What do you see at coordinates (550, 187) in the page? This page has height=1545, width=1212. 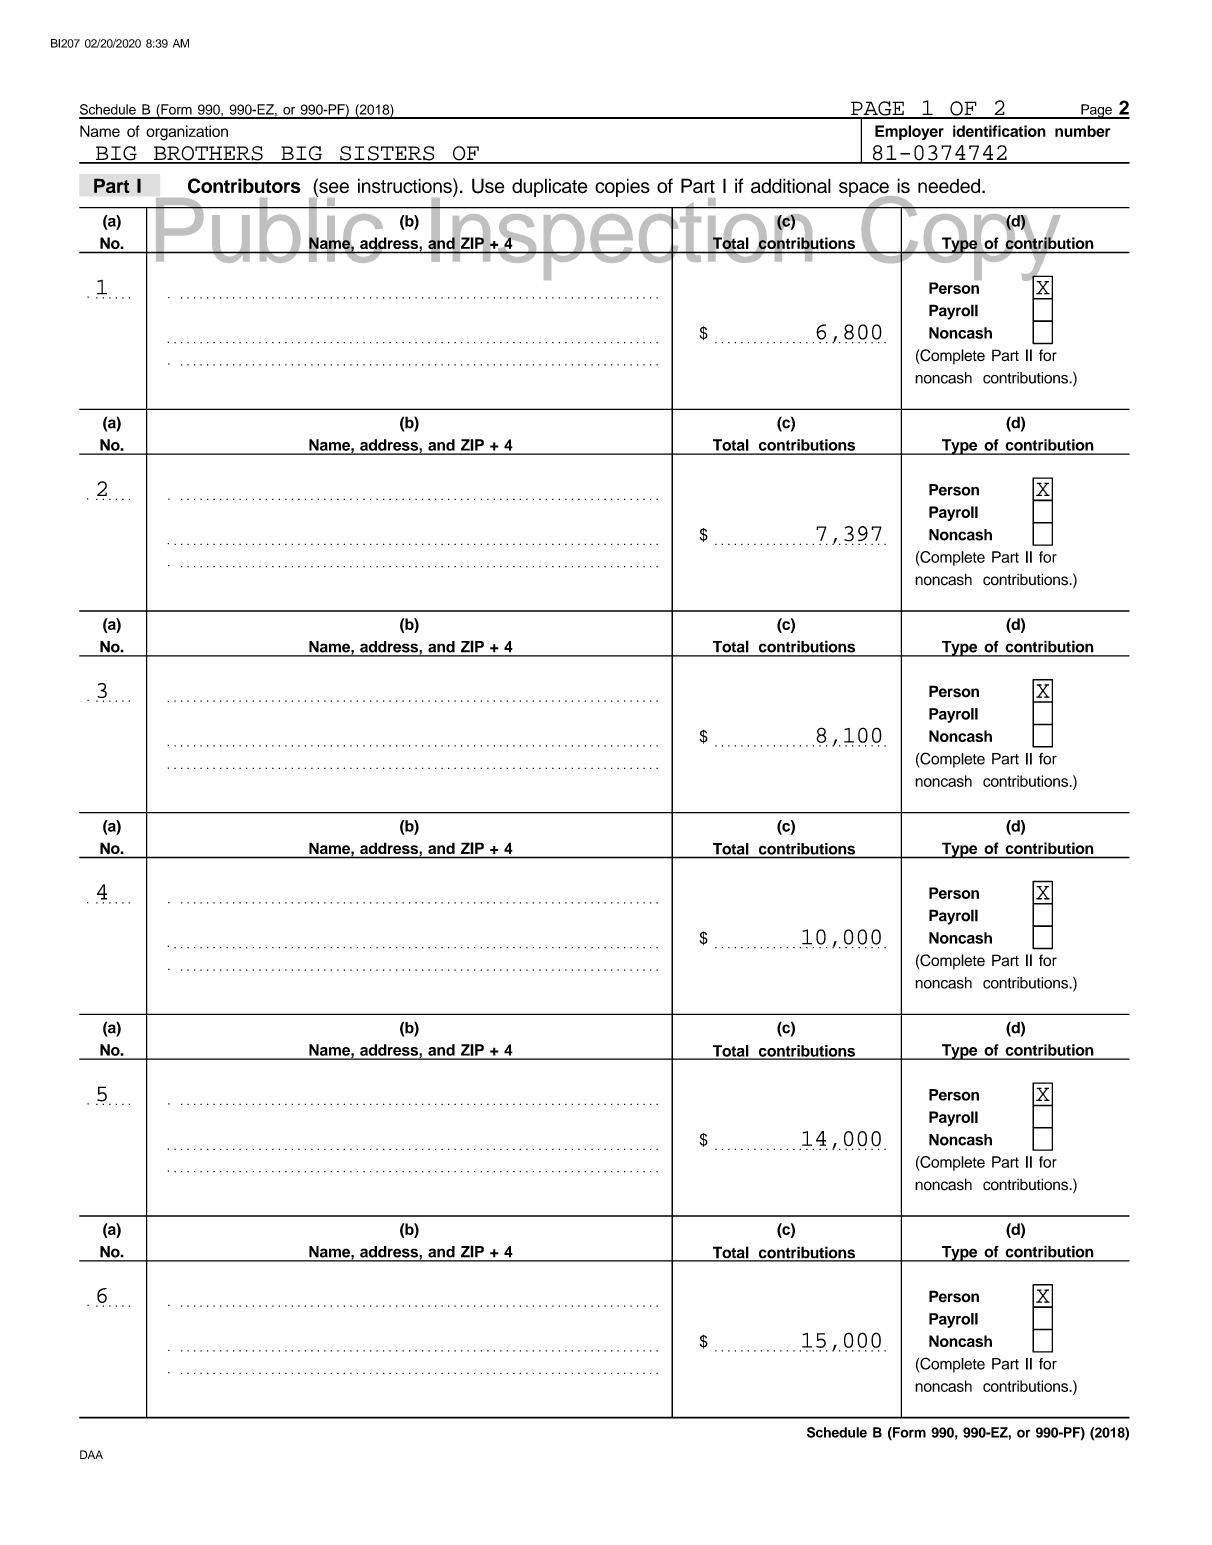 I see `duplicate` at bounding box center [550, 187].
